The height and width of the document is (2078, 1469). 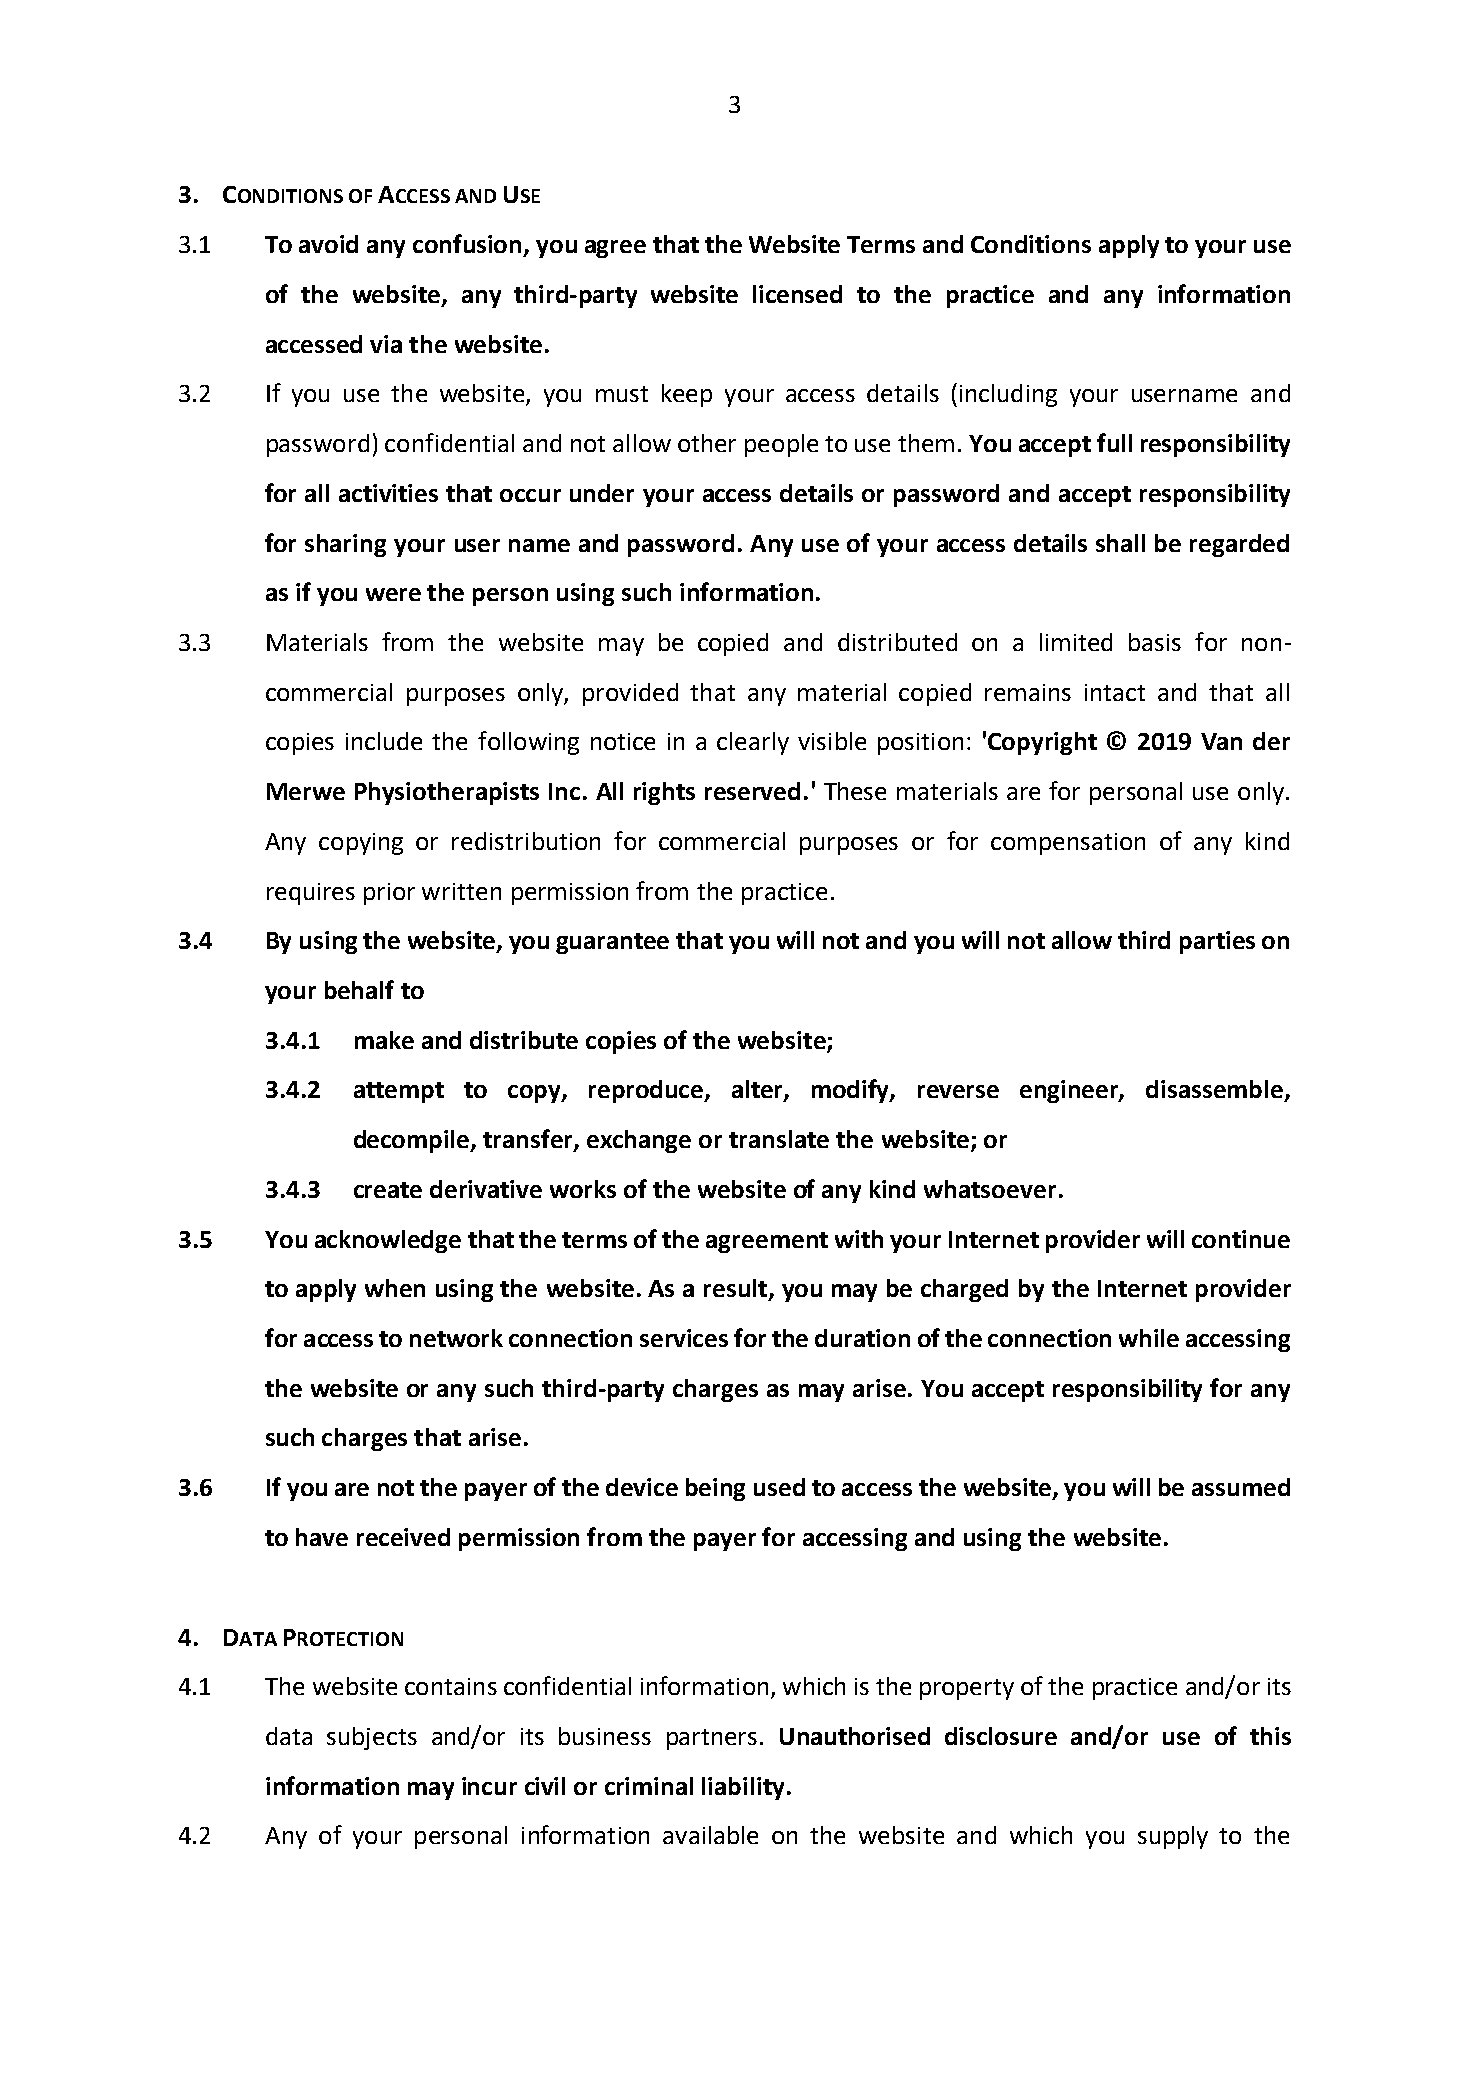 What do you see at coordinates (1173, 1837) in the document?
I see `supply` at bounding box center [1173, 1837].
